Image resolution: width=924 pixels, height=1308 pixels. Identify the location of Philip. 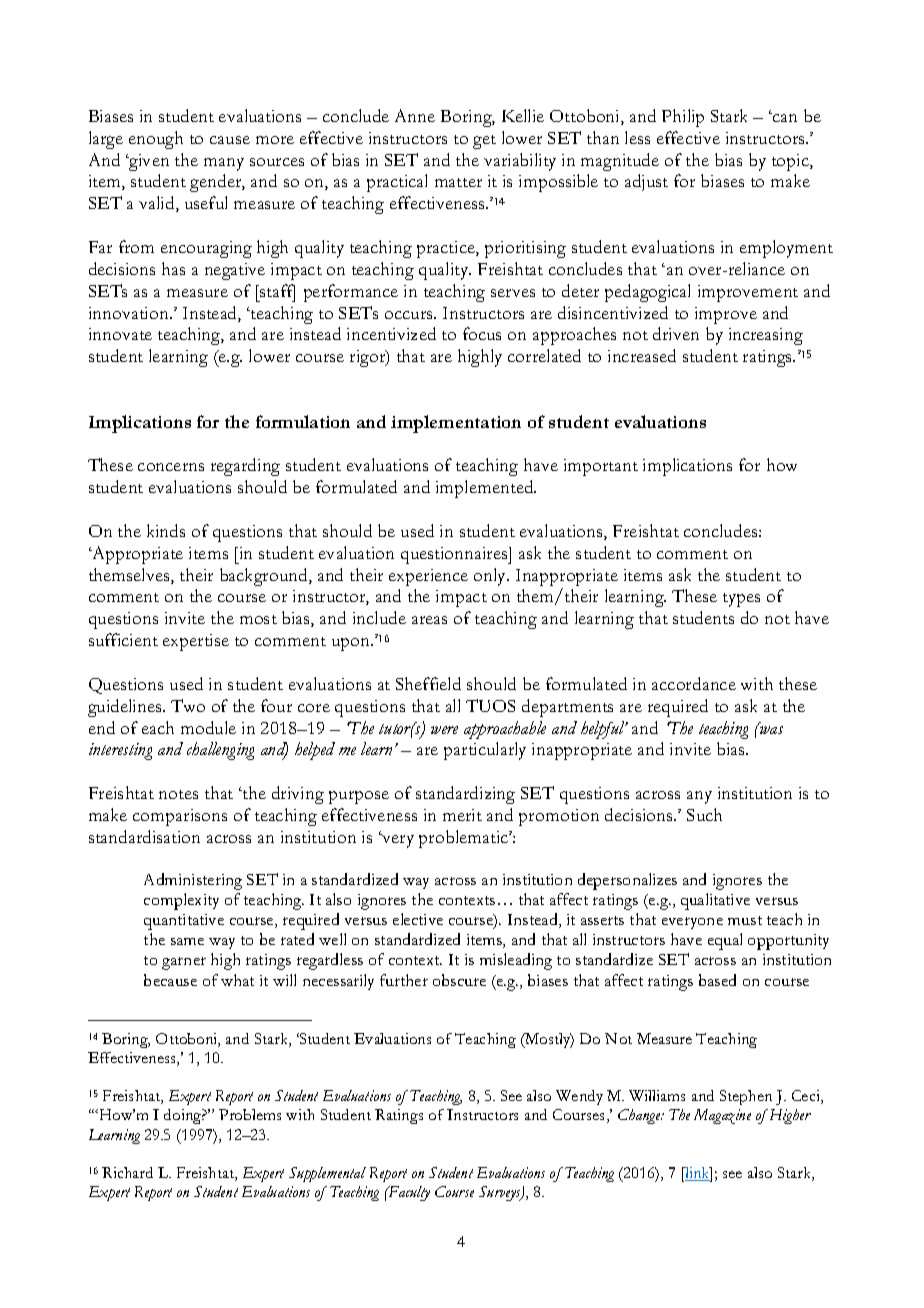
(683, 118).
